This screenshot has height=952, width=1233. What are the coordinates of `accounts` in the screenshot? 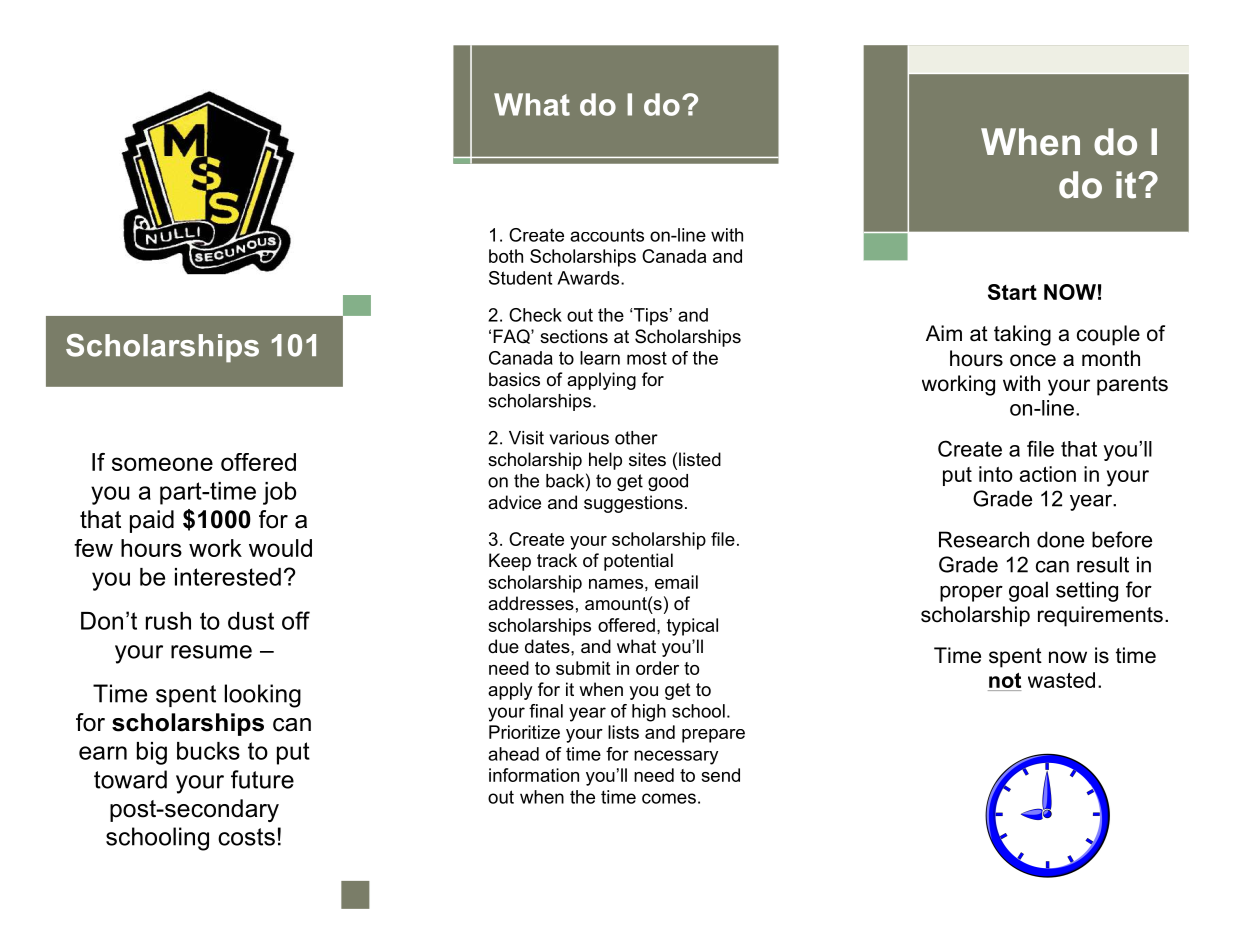 It's located at (607, 235).
